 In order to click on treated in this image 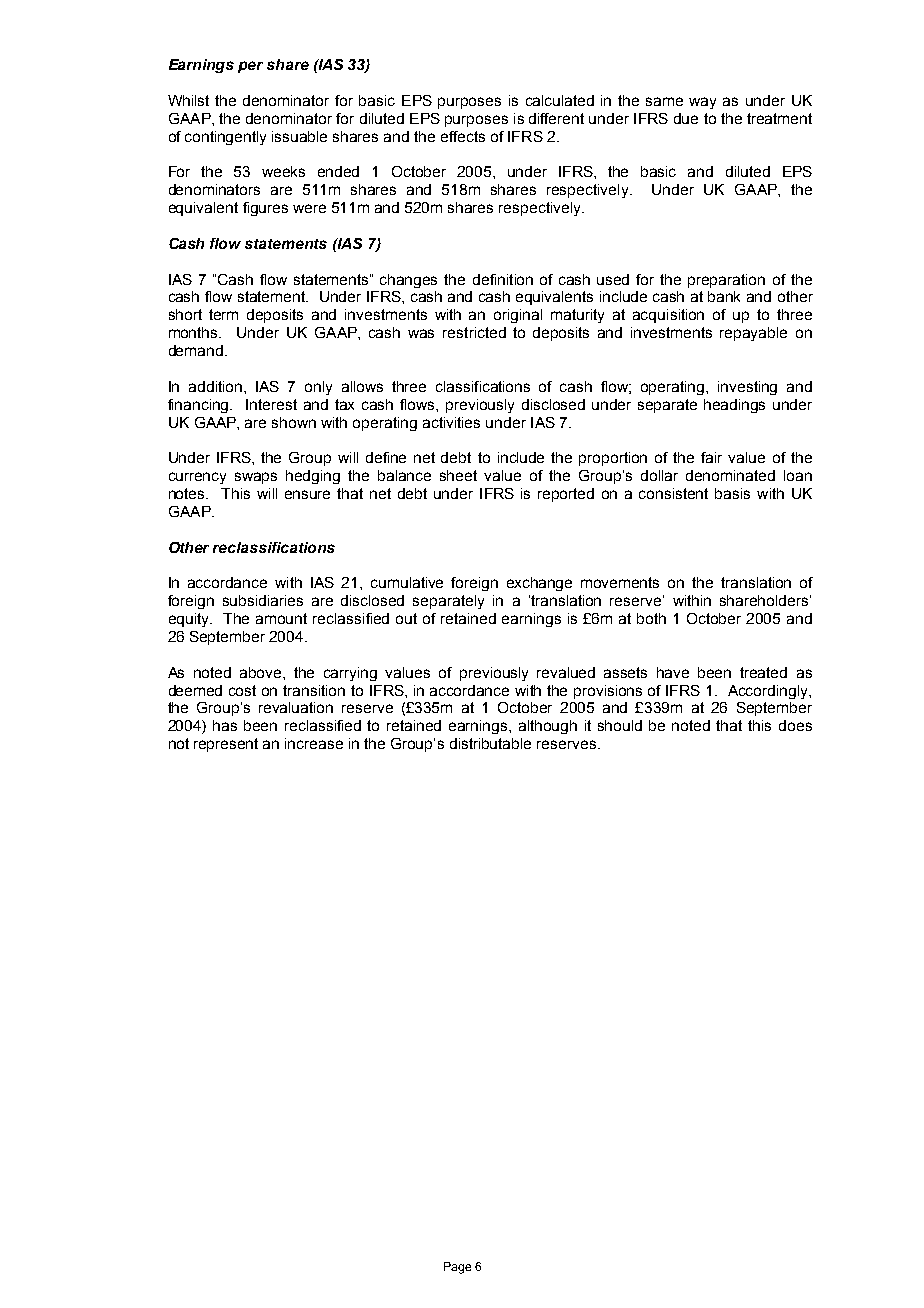, I will do `click(763, 672)`.
